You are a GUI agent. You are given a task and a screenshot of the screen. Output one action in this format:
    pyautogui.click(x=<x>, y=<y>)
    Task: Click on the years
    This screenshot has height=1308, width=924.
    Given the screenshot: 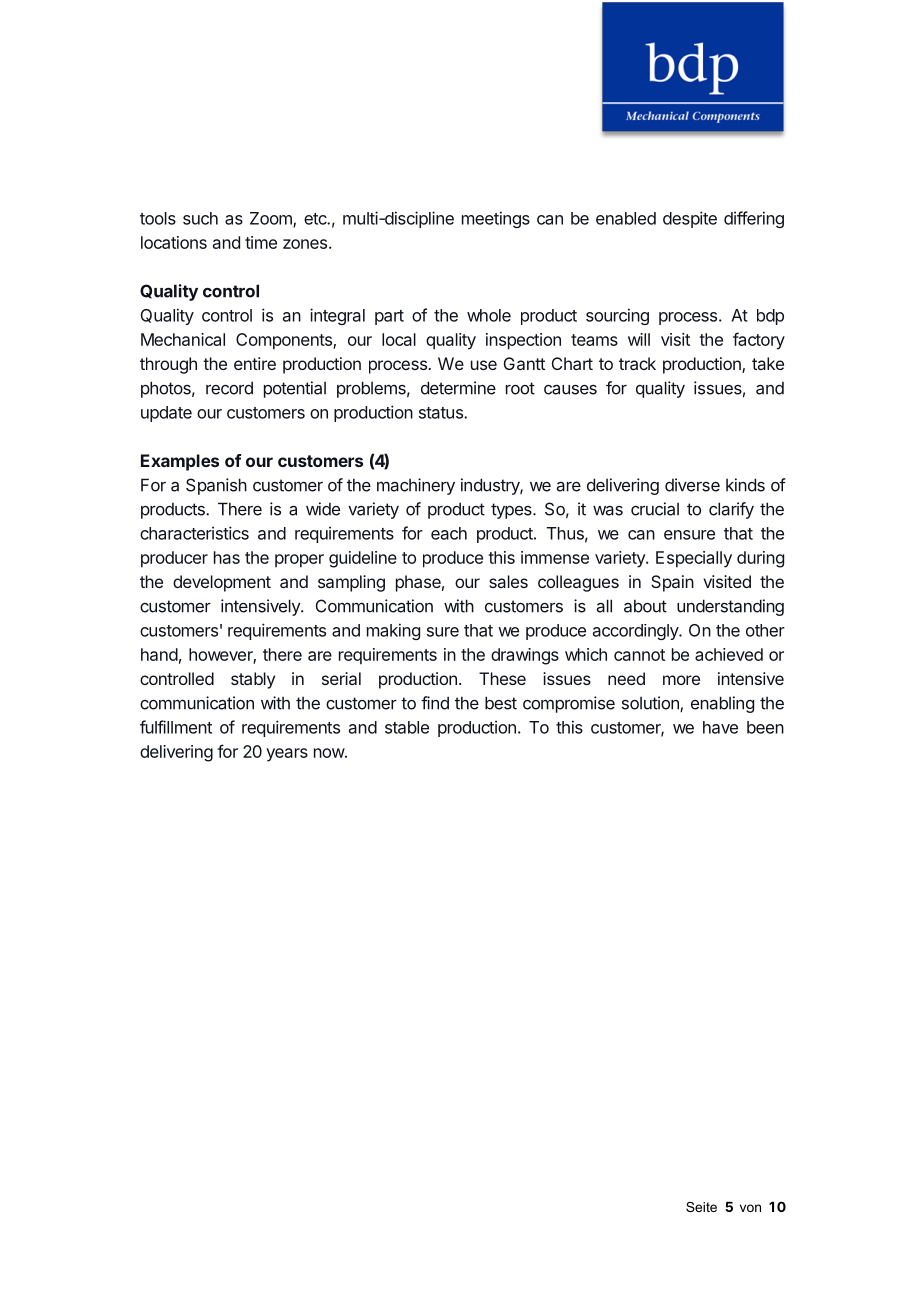 What is the action you would take?
    pyautogui.click(x=287, y=755)
